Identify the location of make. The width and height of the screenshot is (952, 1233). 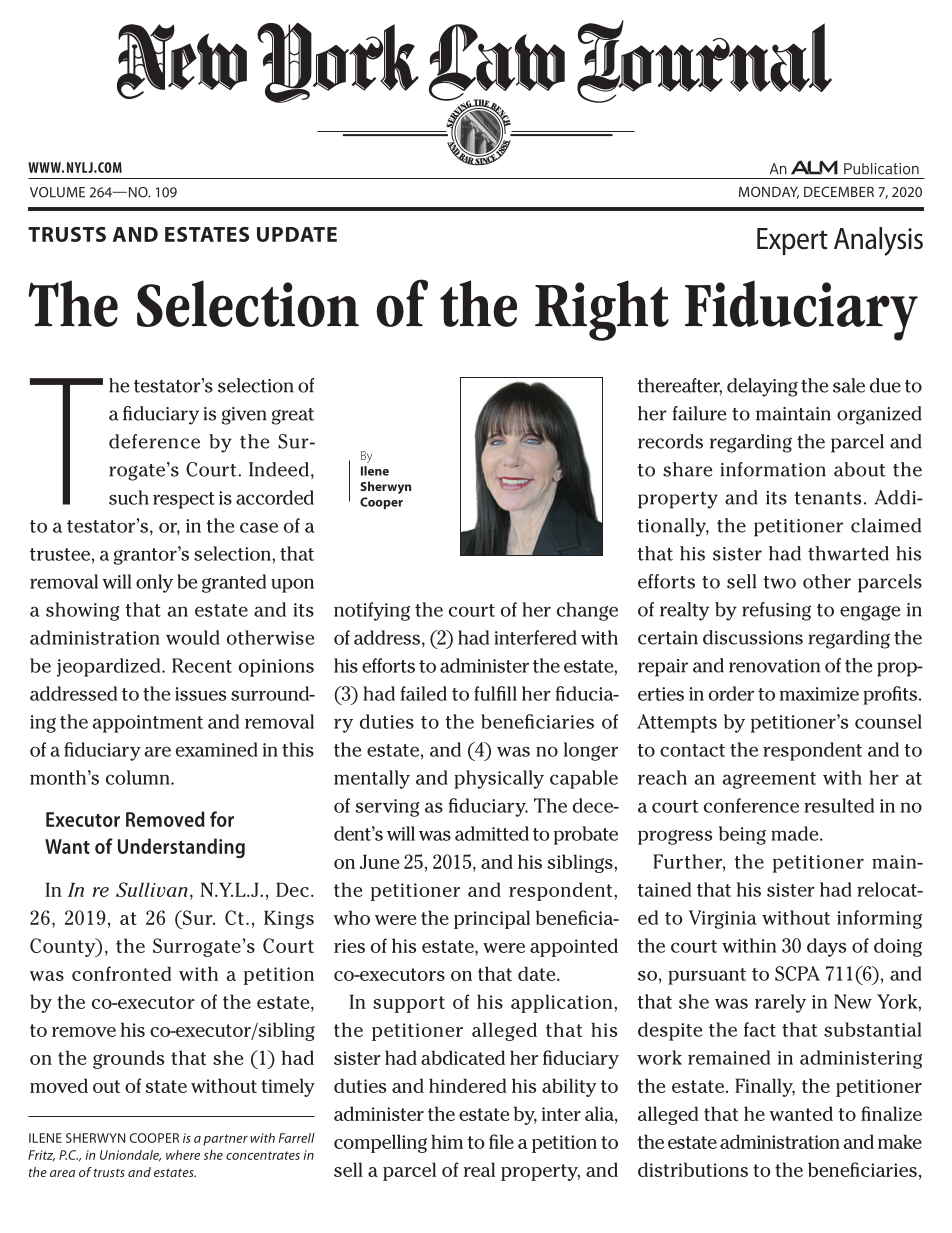
(900, 1141).
